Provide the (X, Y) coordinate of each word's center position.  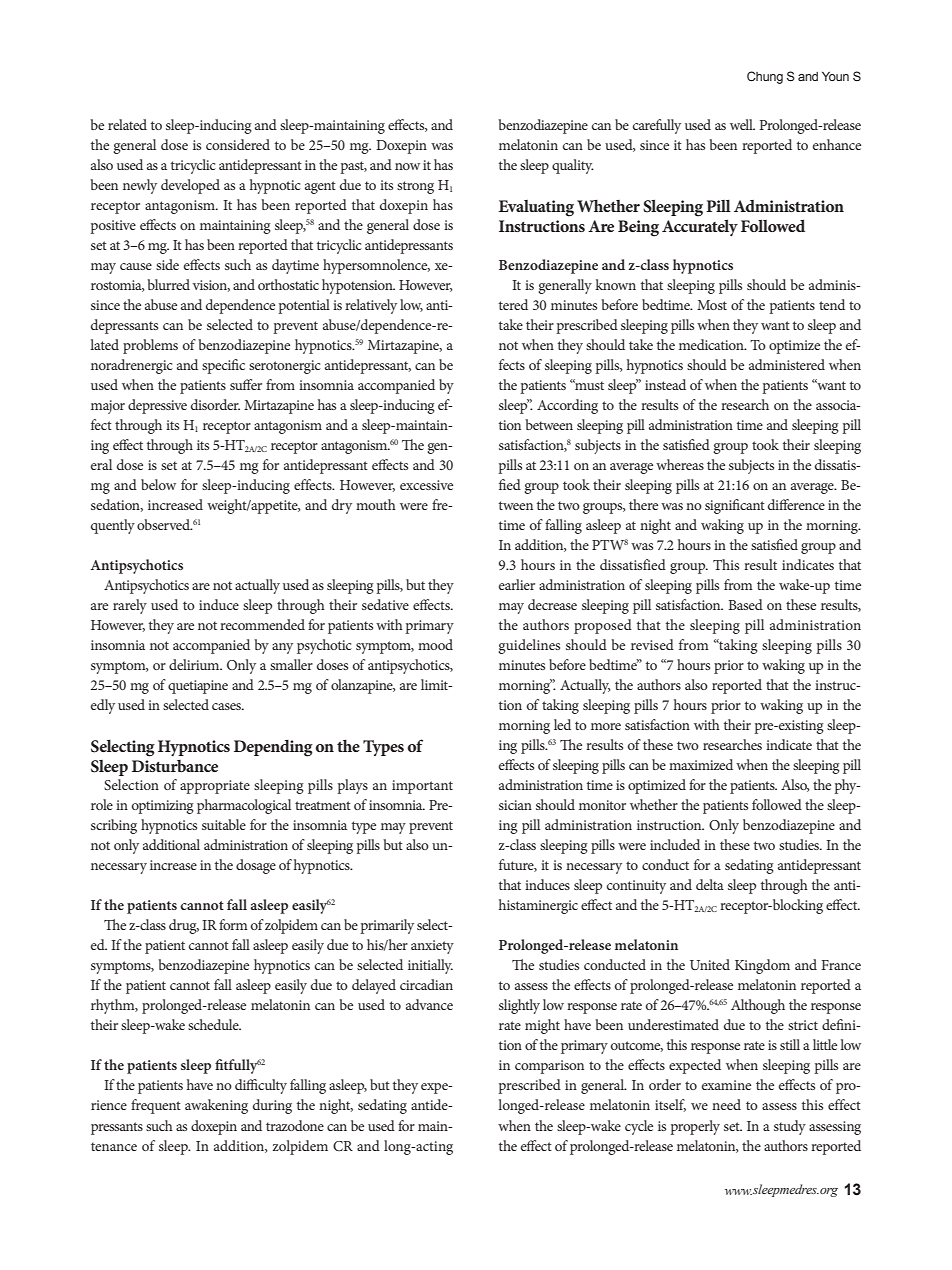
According (567, 406)
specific (223, 366)
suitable (224, 824)
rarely (130, 606)
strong (415, 187)
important (422, 787)
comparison (549, 1067)
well (742, 124)
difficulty (261, 1086)
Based (745, 604)
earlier (517, 584)
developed (190, 186)
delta (710, 884)
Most (712, 305)
